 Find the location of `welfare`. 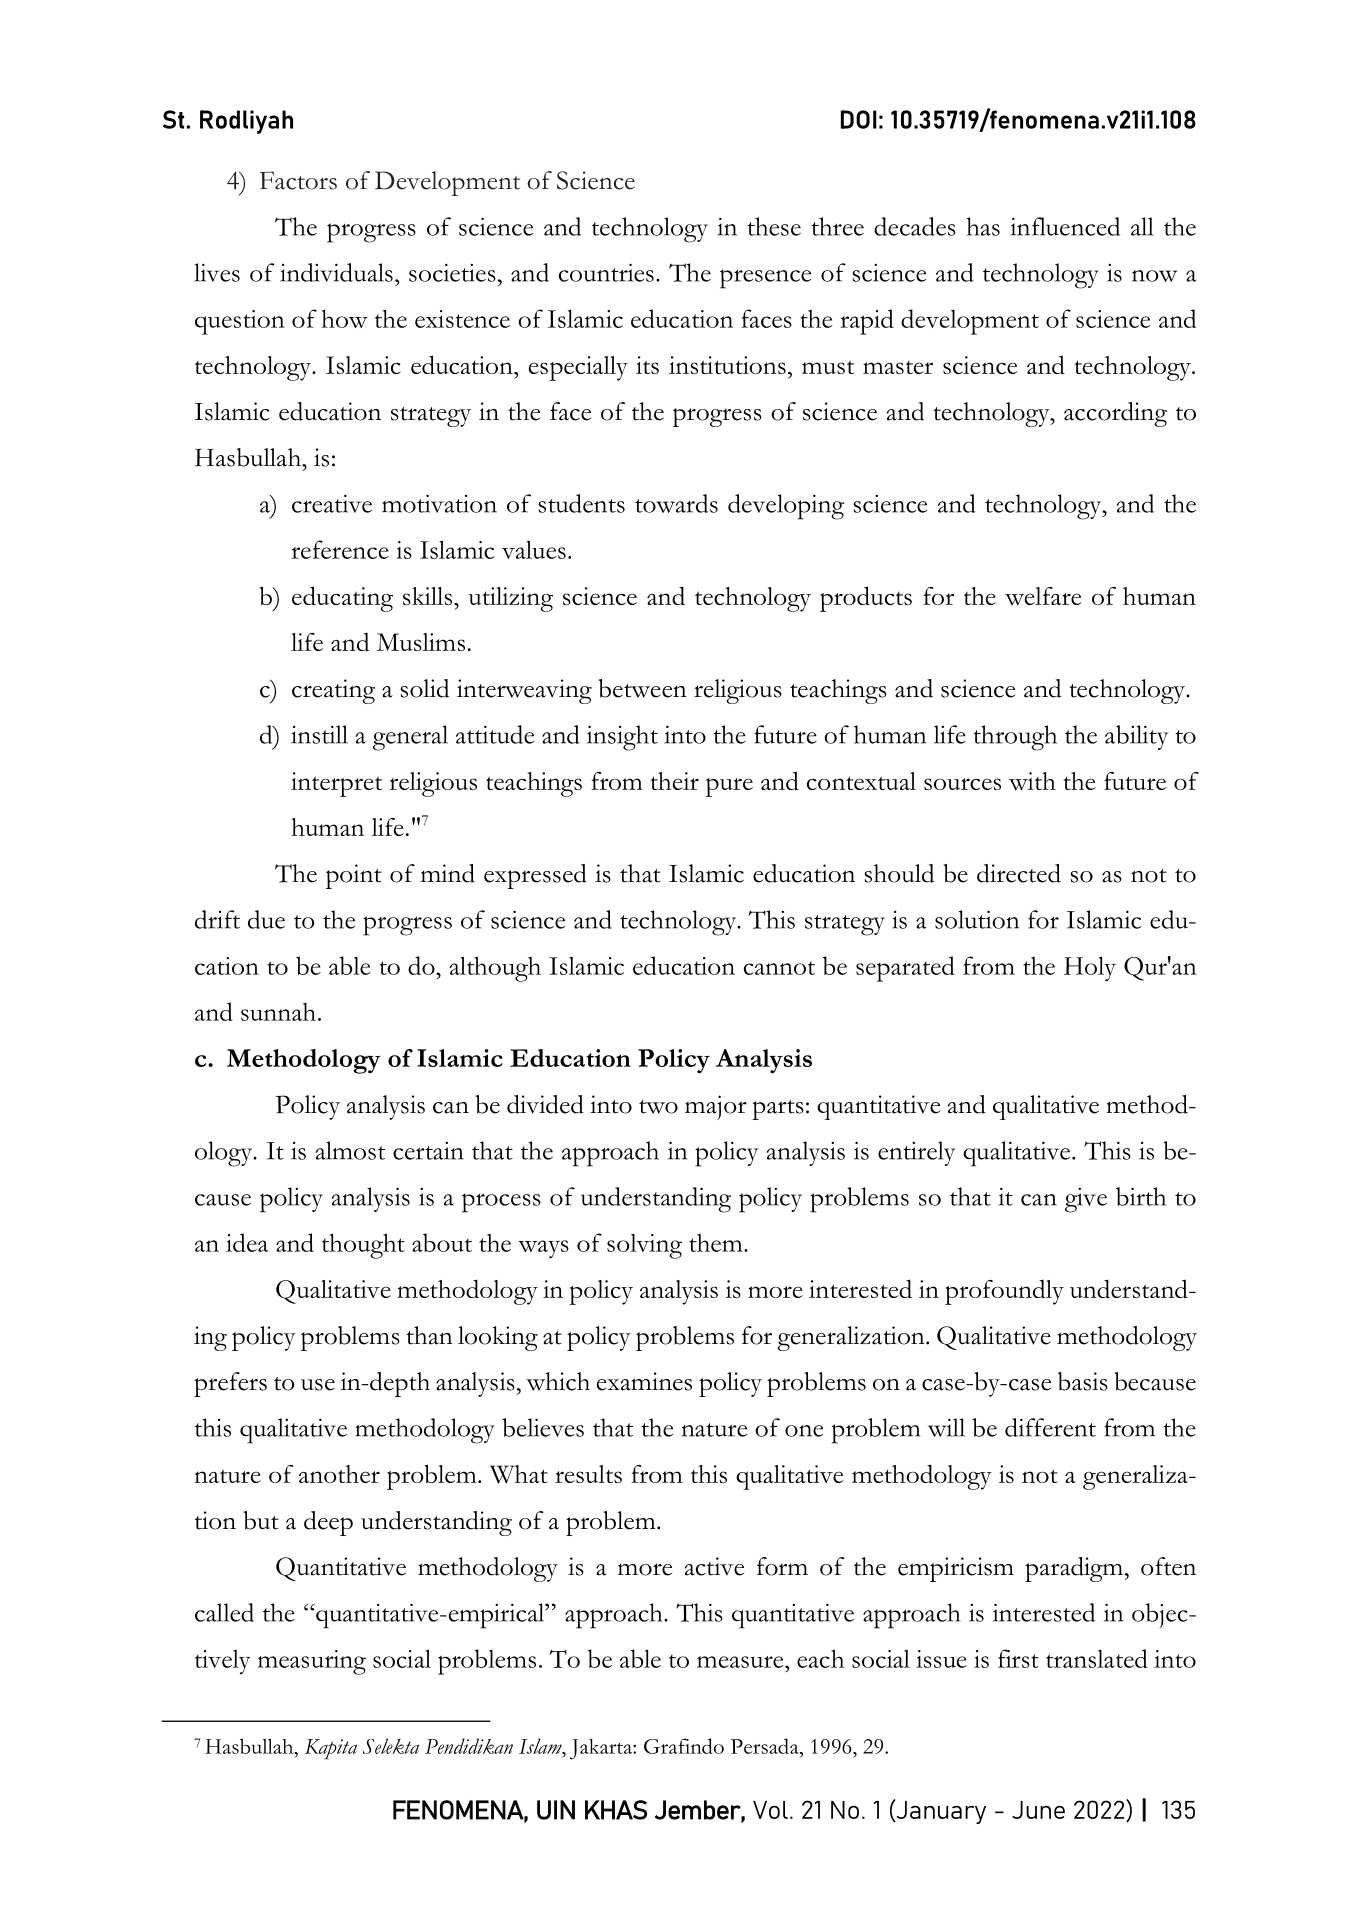

welfare is located at coordinates (1043, 596).
